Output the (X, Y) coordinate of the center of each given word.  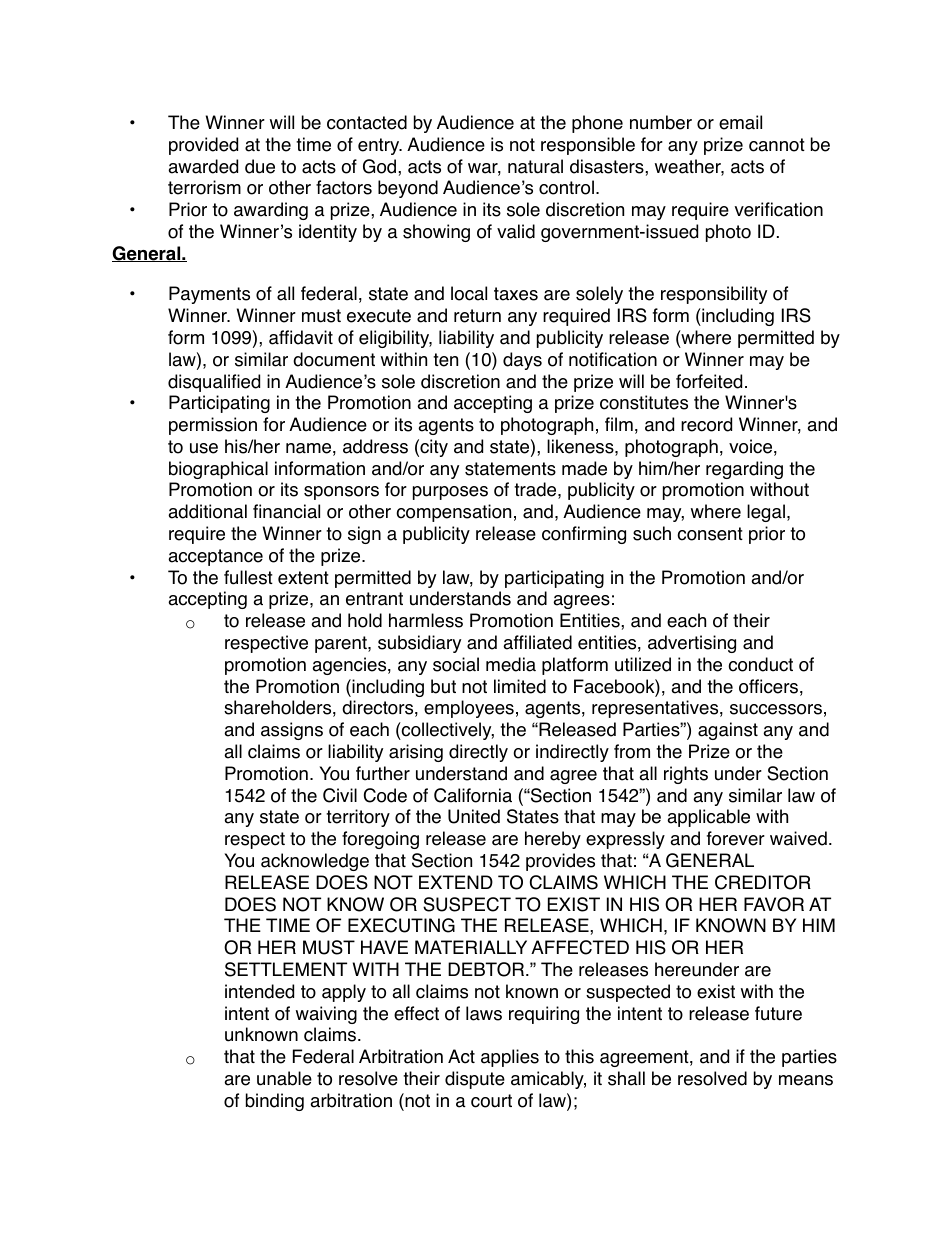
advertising (692, 644)
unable (284, 1078)
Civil (340, 795)
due (260, 166)
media (511, 664)
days (522, 361)
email (740, 122)
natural (535, 166)
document (334, 359)
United (474, 816)
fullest (248, 577)
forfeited (709, 381)
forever (736, 838)
